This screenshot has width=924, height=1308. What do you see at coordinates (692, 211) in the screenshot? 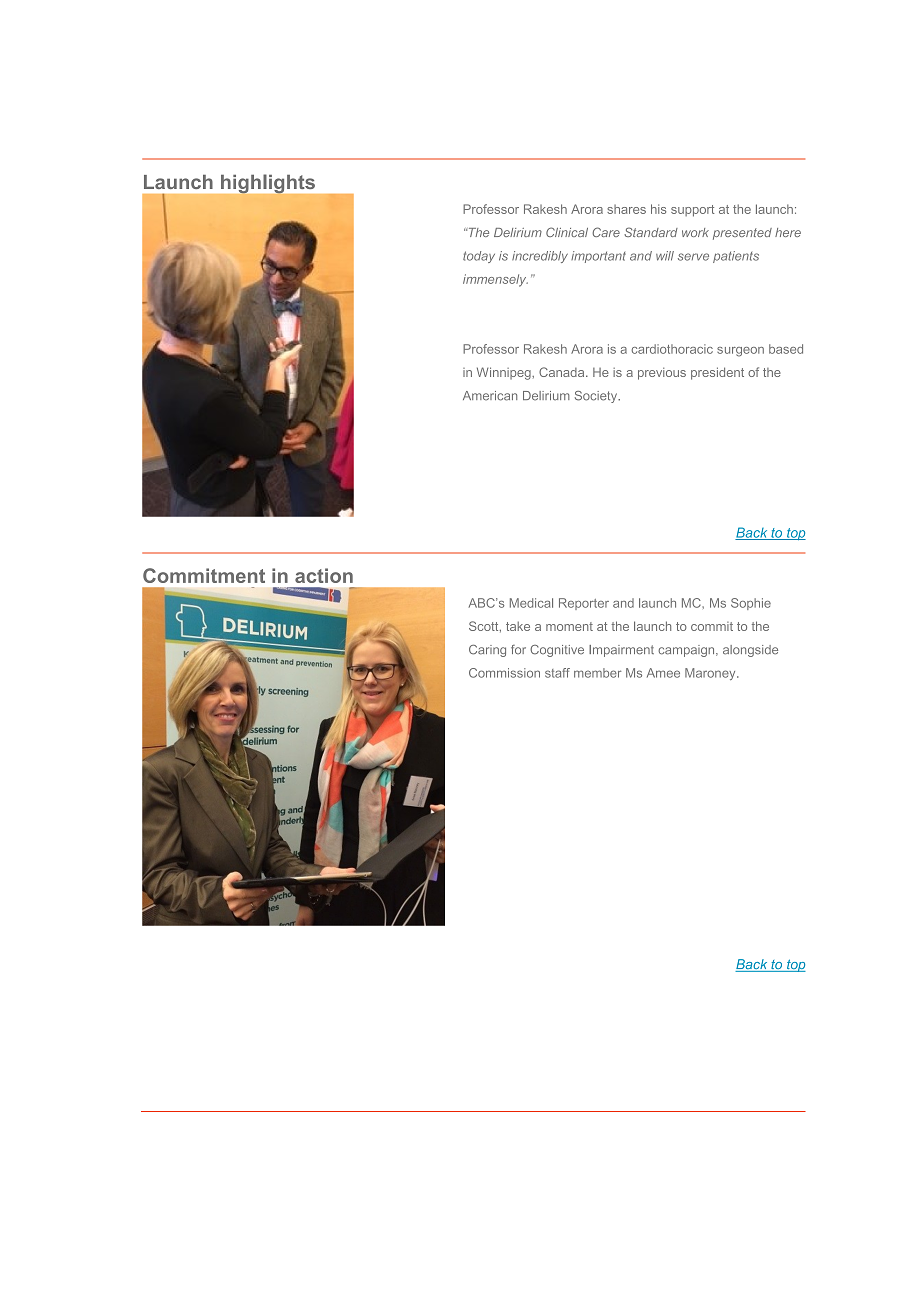
I see `support` at bounding box center [692, 211].
